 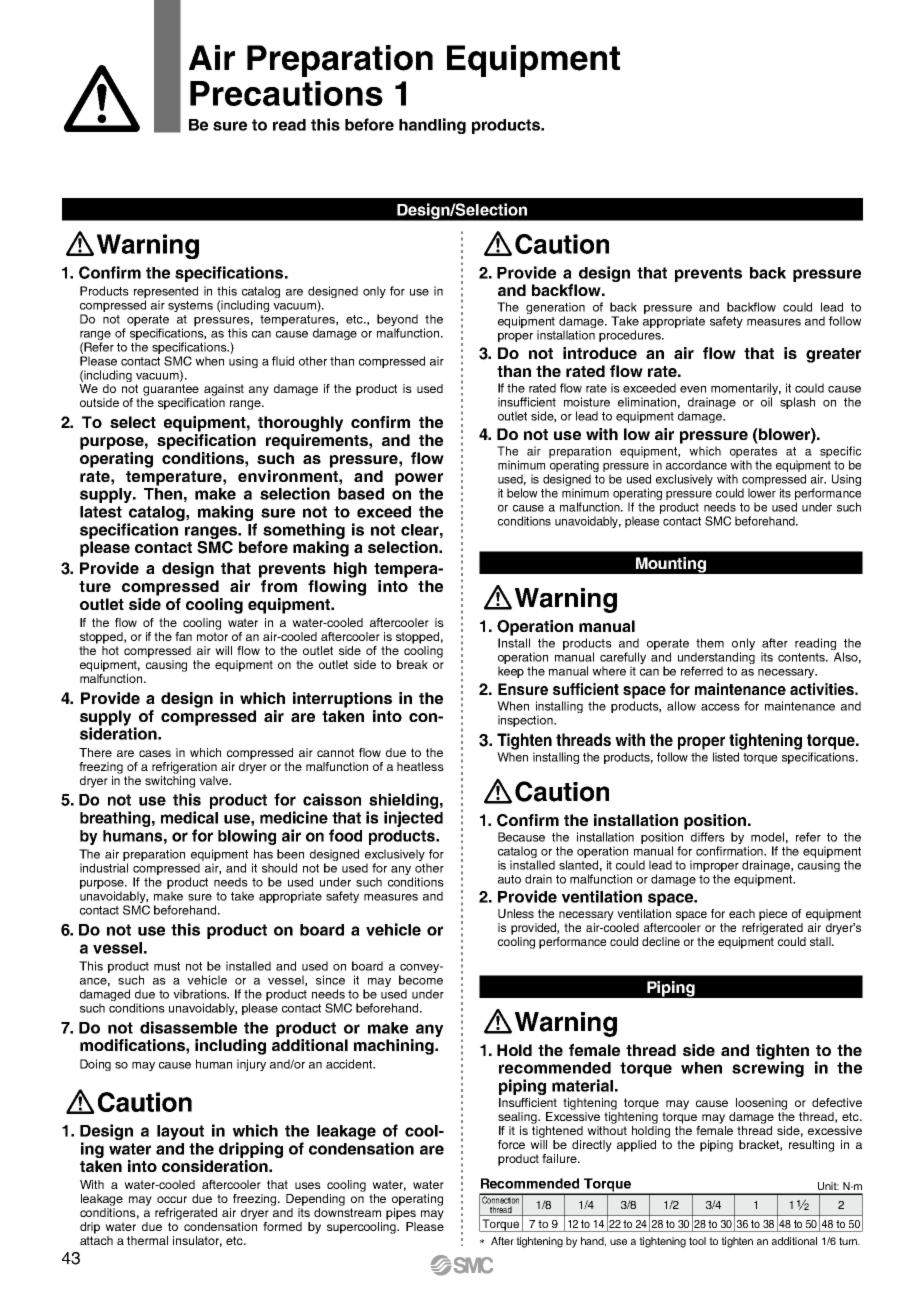 I want to click on occur, so click(x=172, y=1199).
